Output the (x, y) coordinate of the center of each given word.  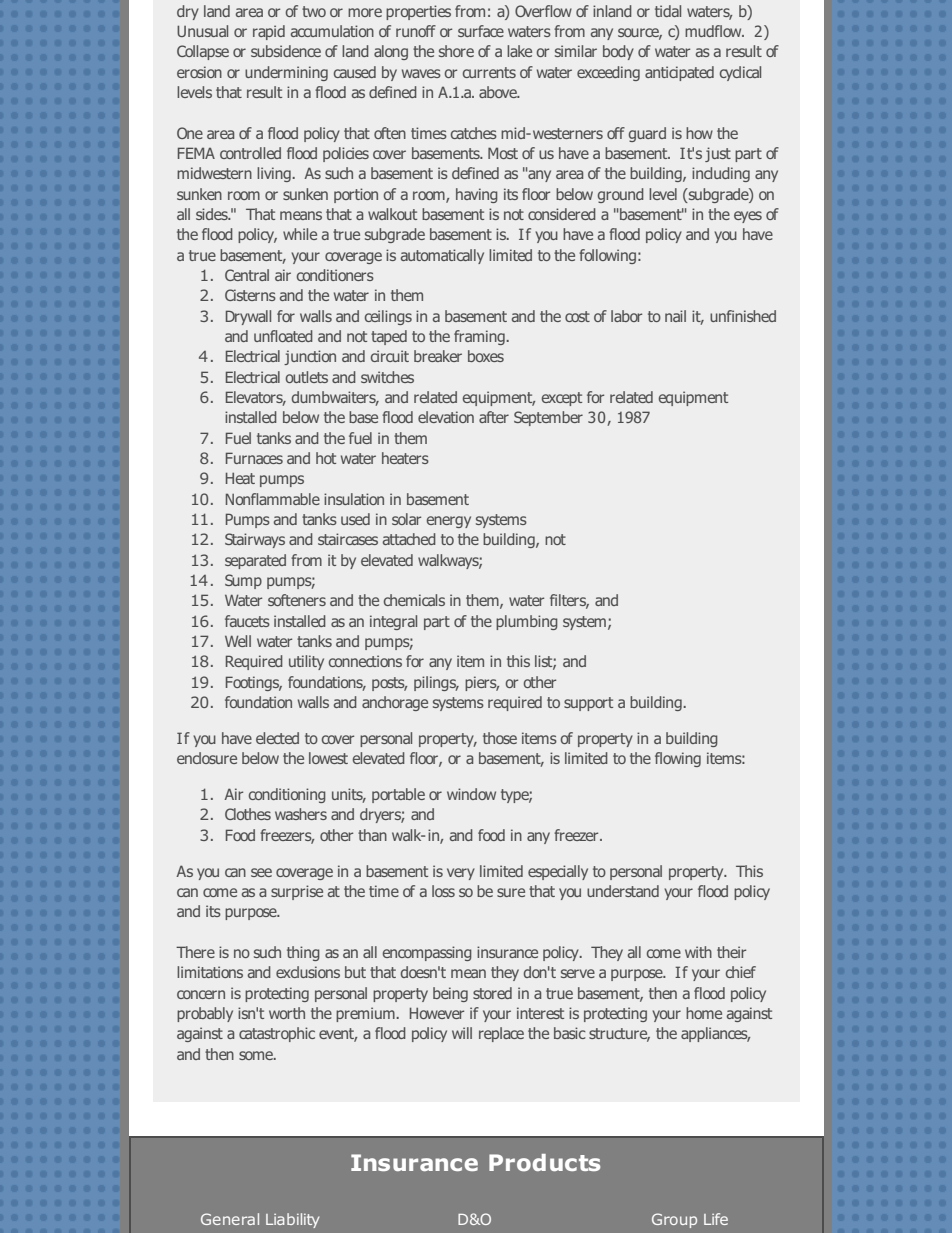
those (500, 738)
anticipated (679, 73)
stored (492, 993)
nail (675, 316)
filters (569, 601)
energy (449, 522)
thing (303, 953)
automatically (442, 256)
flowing (678, 759)
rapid (269, 32)
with (698, 952)
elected (277, 738)
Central (247, 275)
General (230, 1219)
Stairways (255, 540)
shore (456, 51)
